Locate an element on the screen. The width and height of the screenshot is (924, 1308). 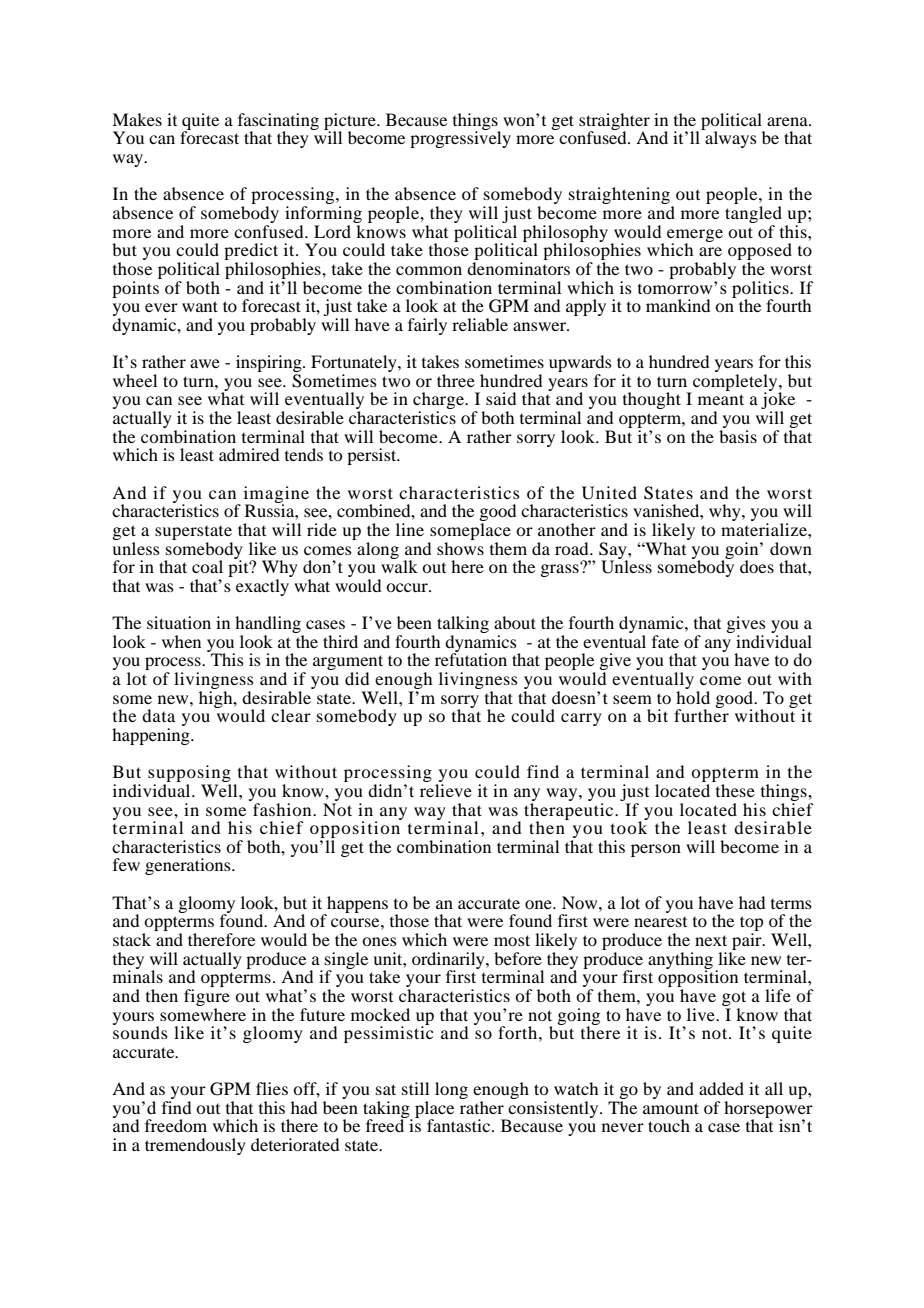
progressively is located at coordinates (460, 138).
